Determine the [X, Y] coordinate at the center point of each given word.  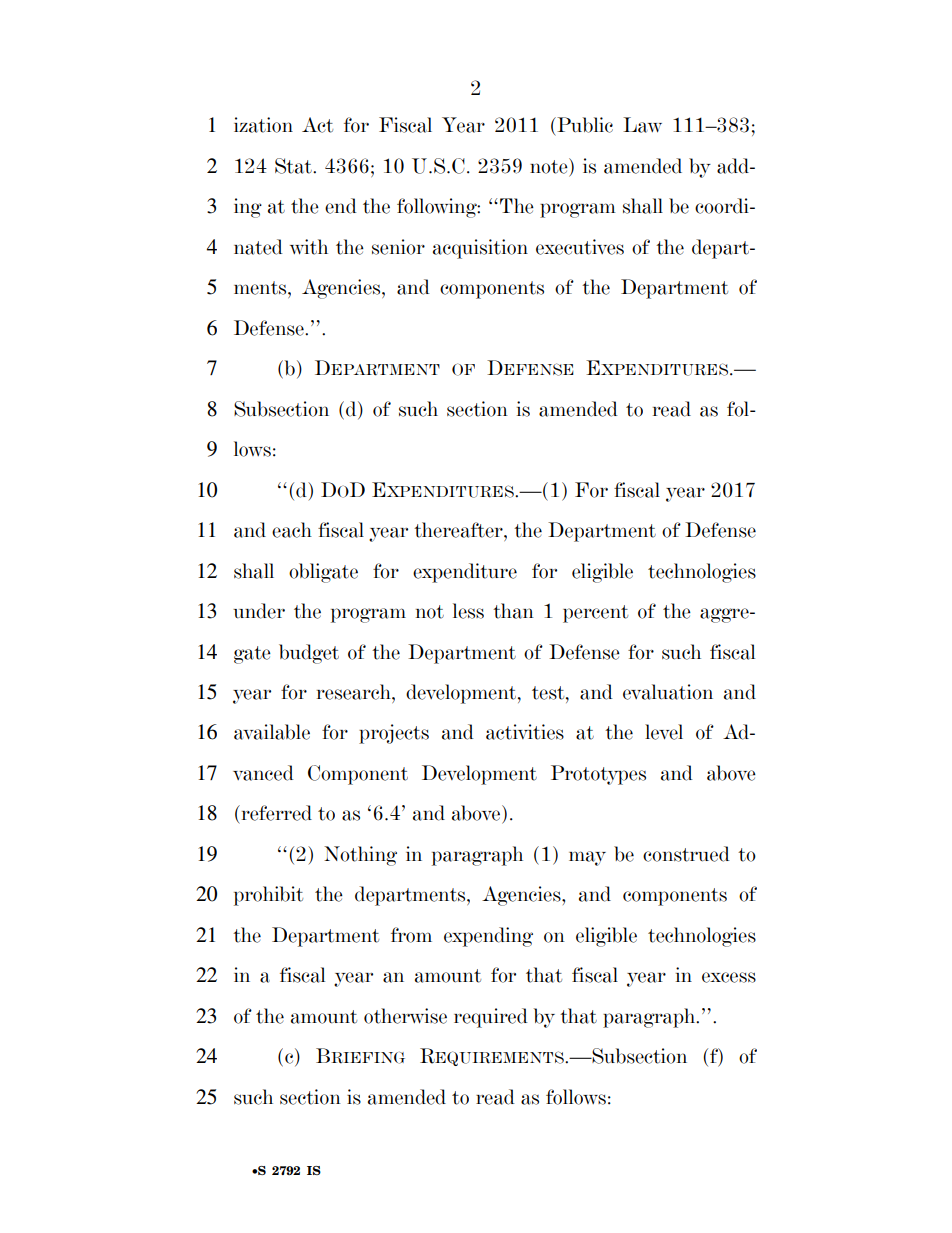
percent [595, 614]
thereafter [459, 530]
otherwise [405, 1016]
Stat [294, 166]
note [550, 166]
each [292, 530]
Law [642, 125]
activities [525, 732]
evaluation [668, 692]
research [355, 692]
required [491, 1018]
